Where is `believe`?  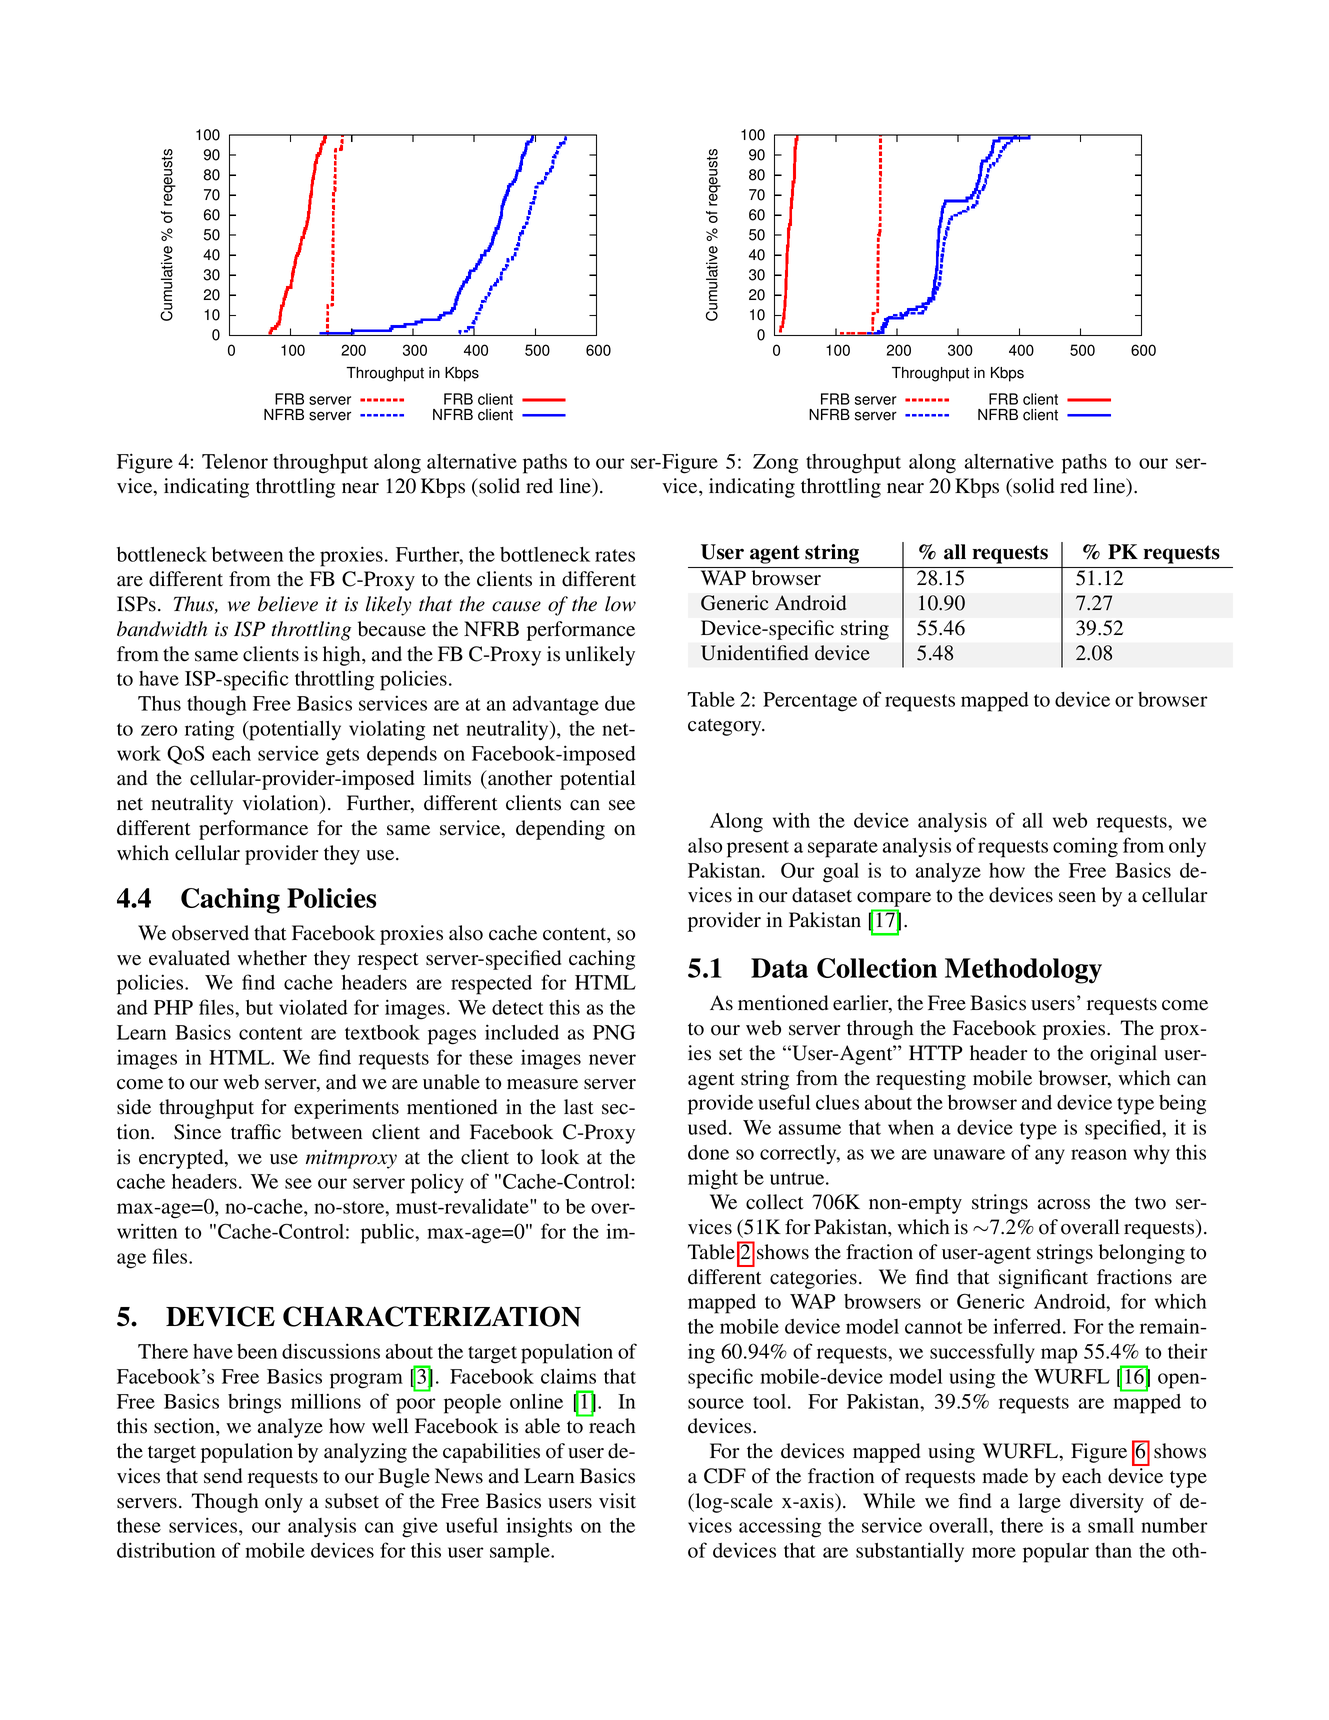
believe is located at coordinates (288, 604).
